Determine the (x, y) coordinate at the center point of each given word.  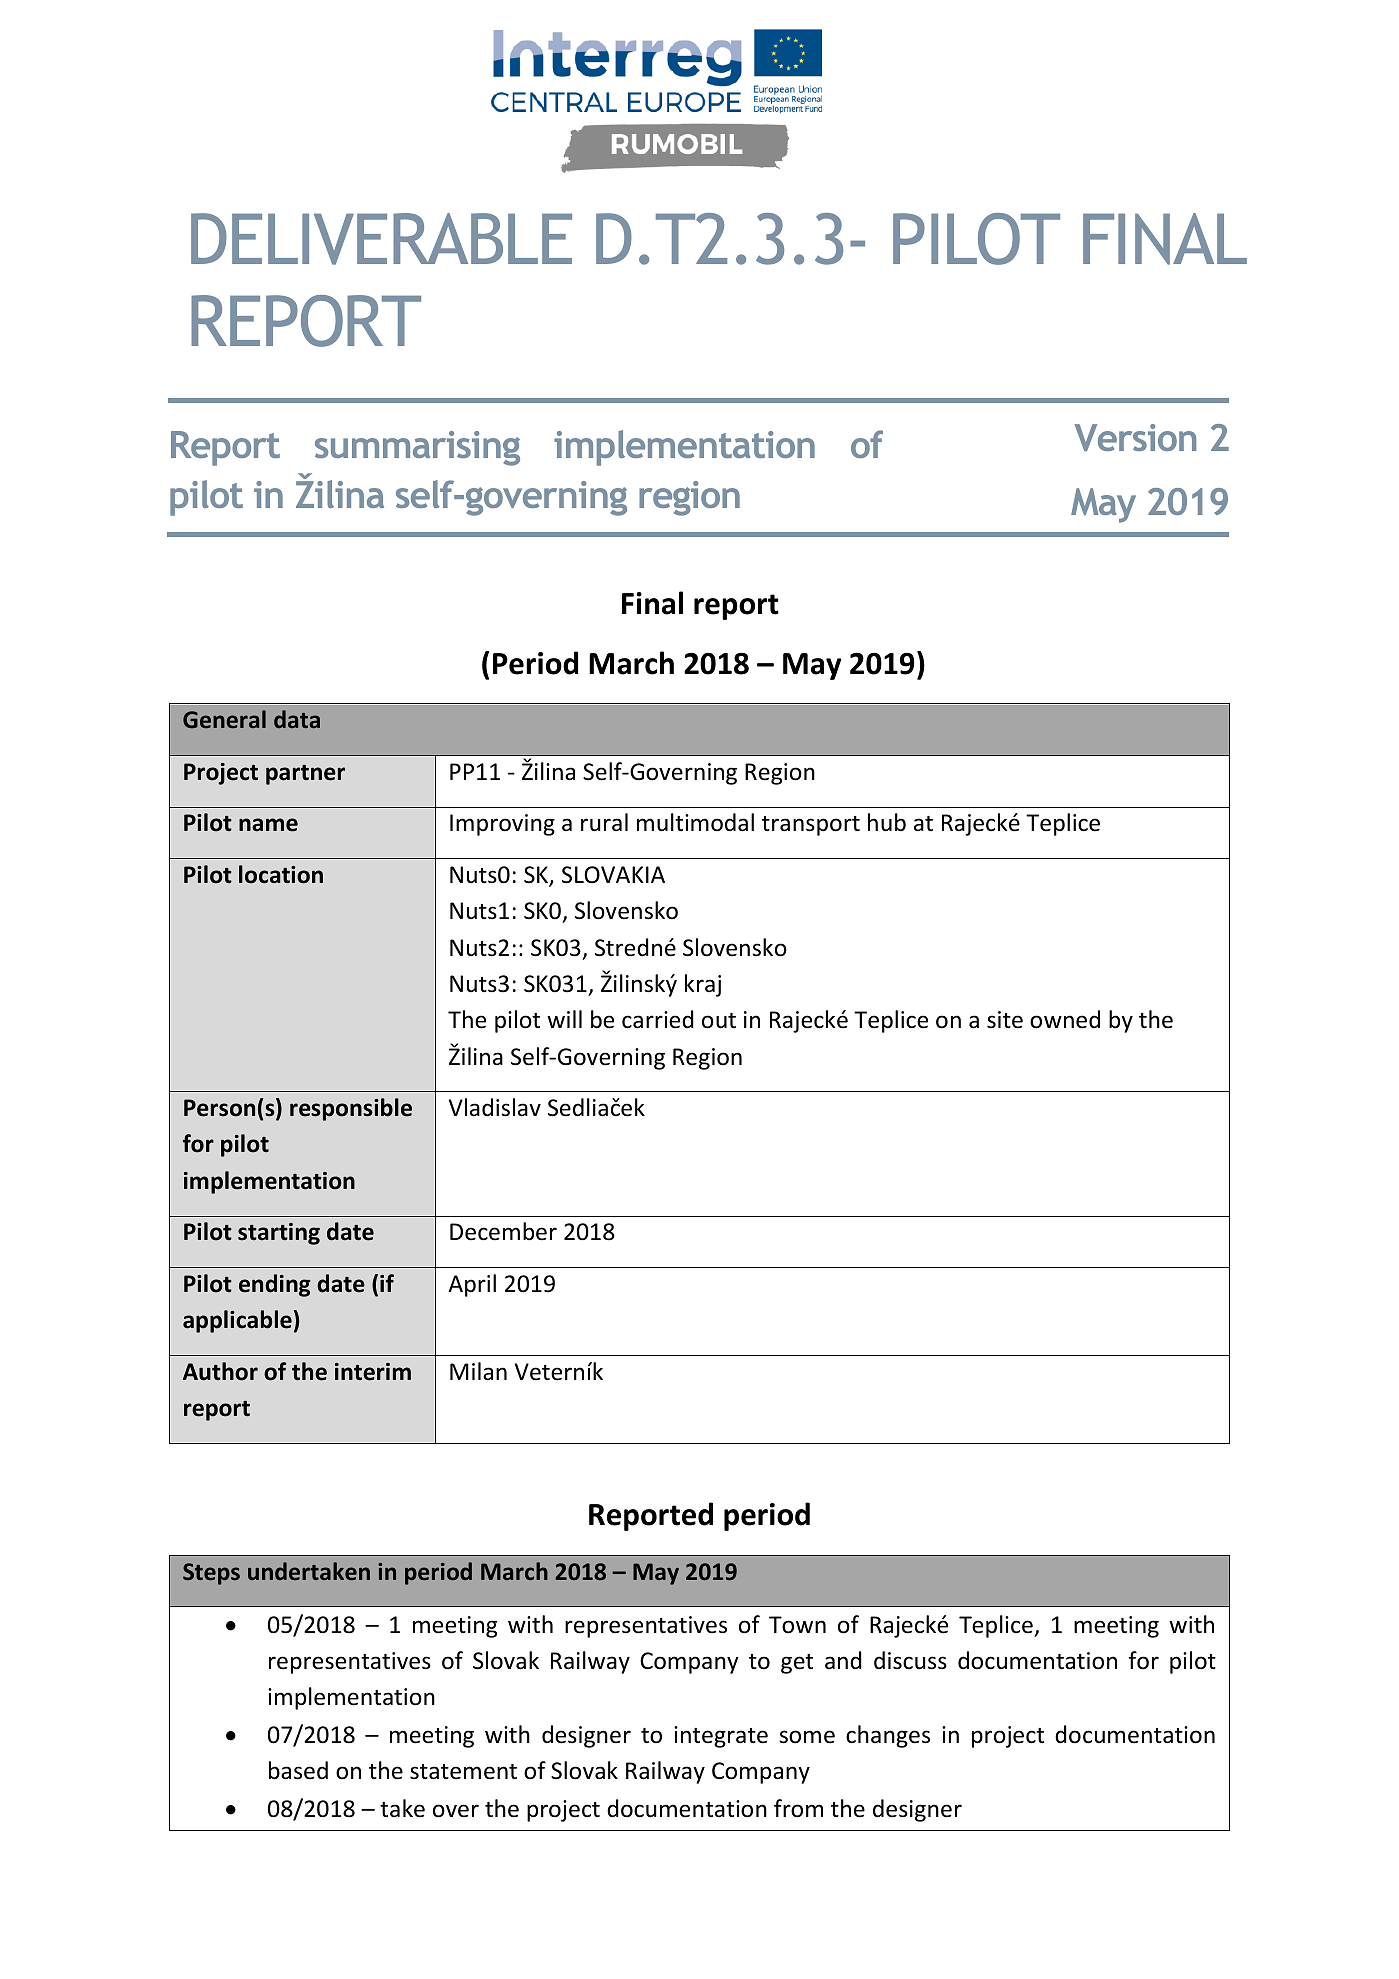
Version (1135, 437)
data (297, 719)
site (1005, 1020)
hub (887, 822)
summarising (417, 448)
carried (658, 1019)
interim (373, 1372)
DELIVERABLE (381, 239)
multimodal (695, 822)
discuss (910, 1660)
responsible (351, 1109)
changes (888, 1736)
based (298, 1770)
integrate (721, 1737)
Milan (478, 1371)
